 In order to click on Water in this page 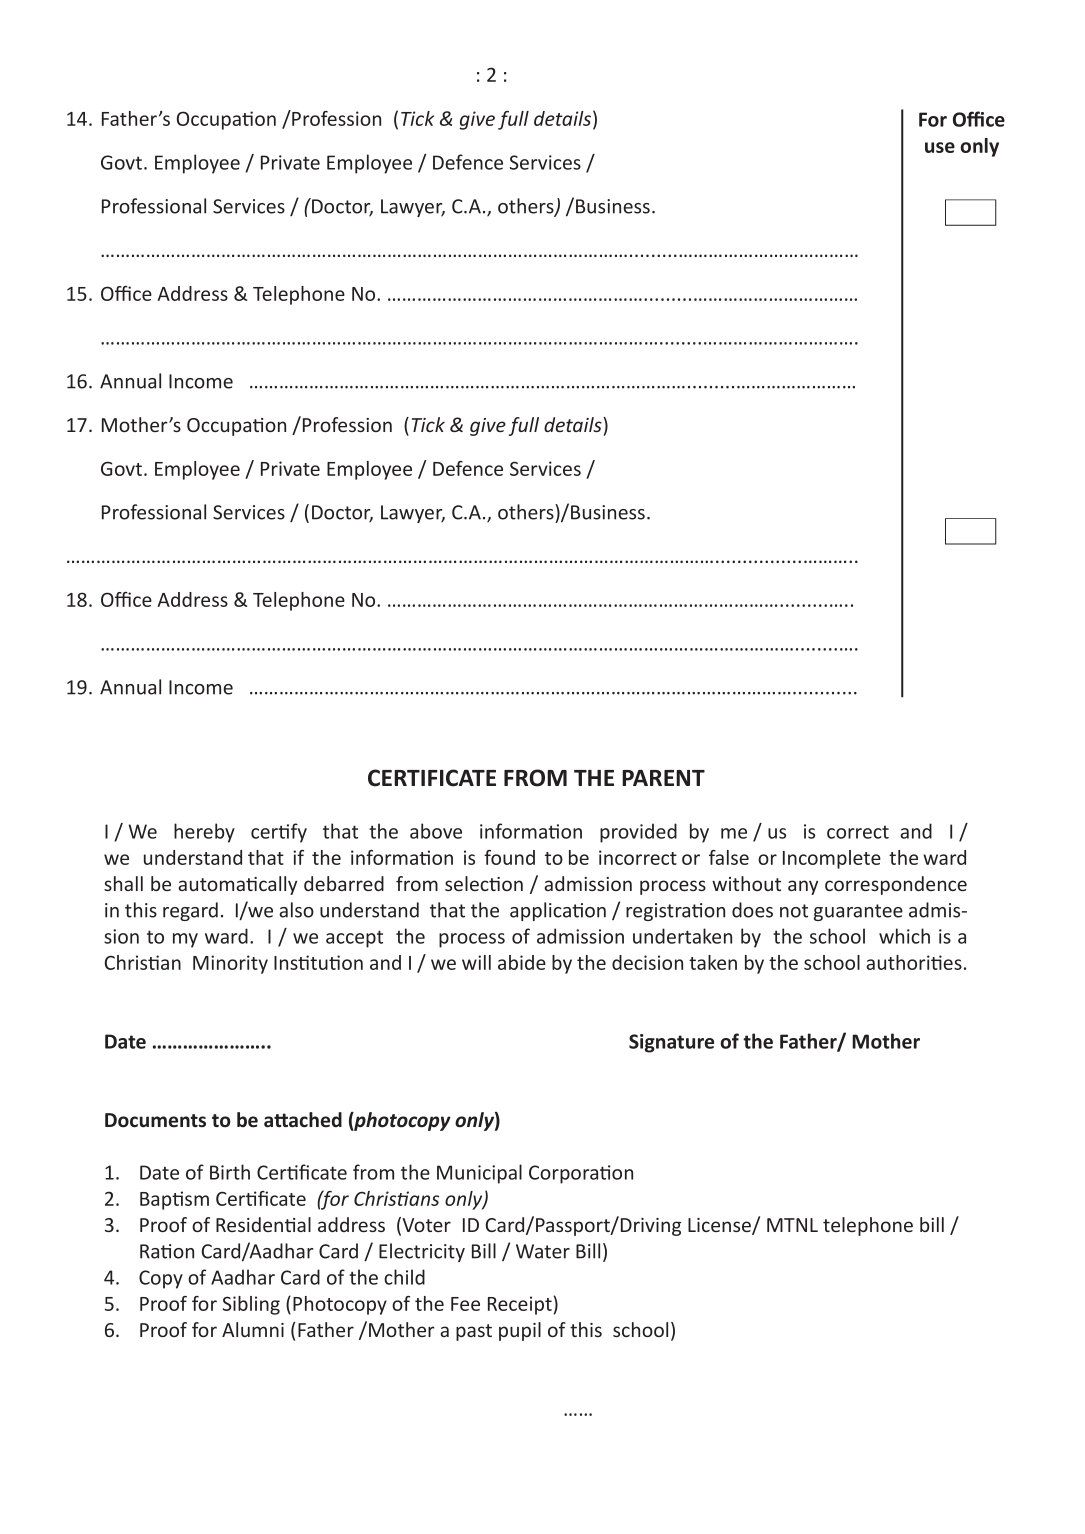, I will do `click(543, 1251)`.
